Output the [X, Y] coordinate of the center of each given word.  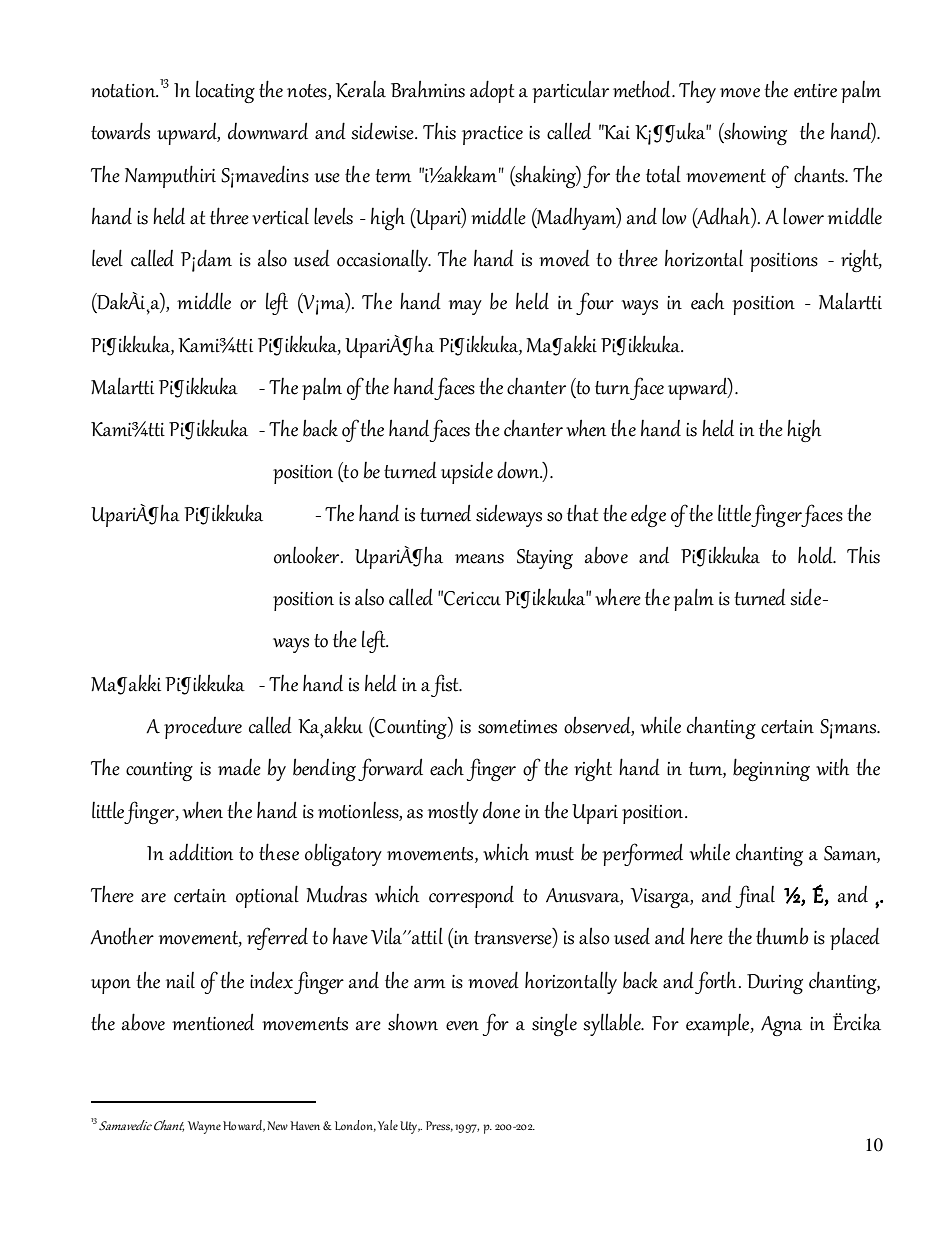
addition [201, 852]
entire [815, 91]
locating [225, 91]
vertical [280, 216]
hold [816, 555]
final [755, 896]
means [479, 559]
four [595, 303]
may [465, 307]
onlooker [308, 555]
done [501, 810]
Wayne [204, 1127]
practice [492, 135]
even [462, 1026]
